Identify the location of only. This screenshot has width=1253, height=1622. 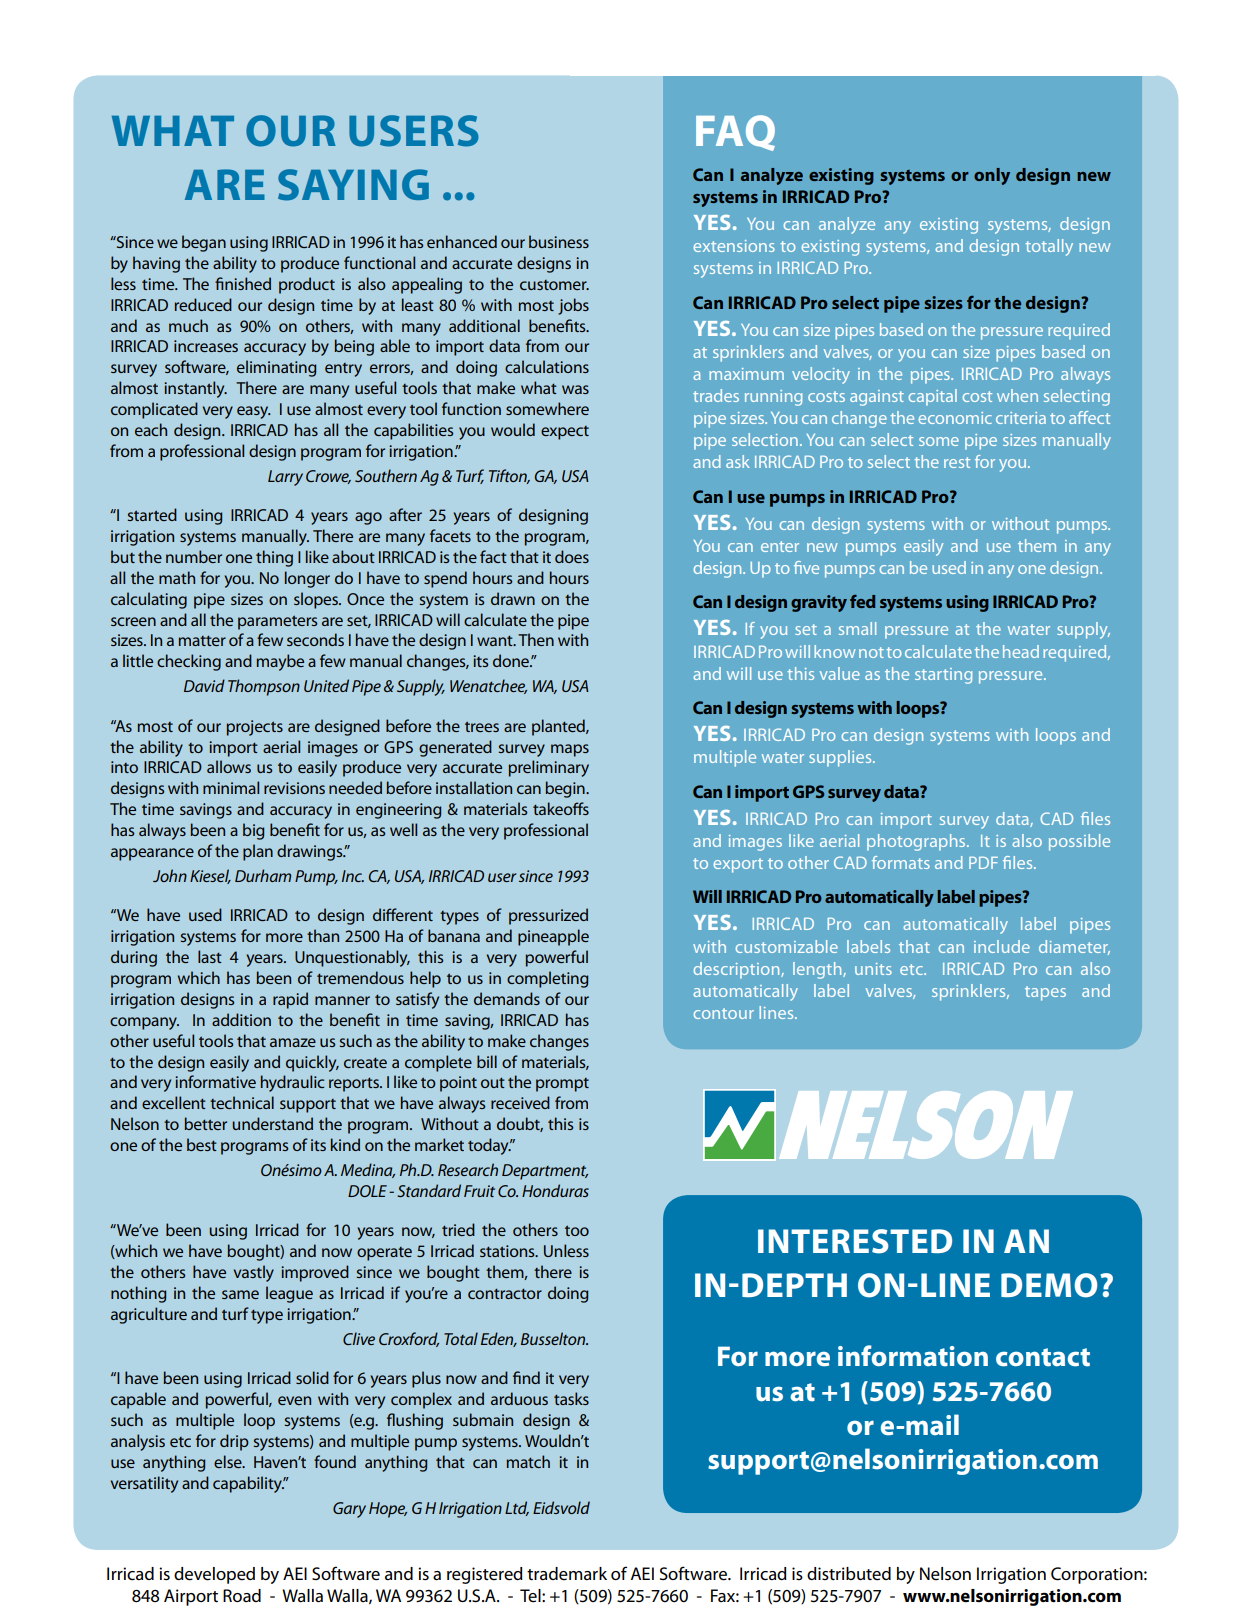
(992, 176).
